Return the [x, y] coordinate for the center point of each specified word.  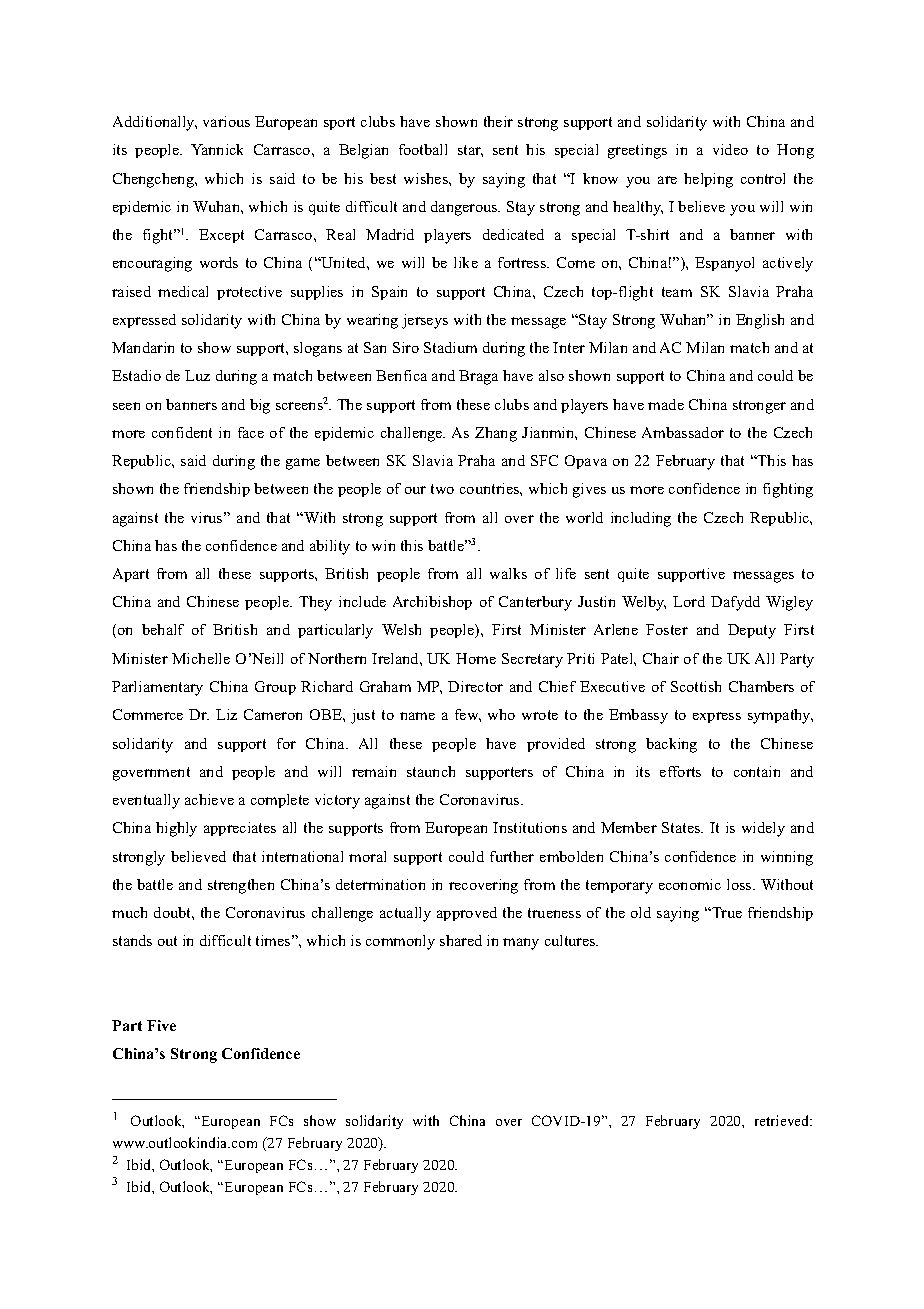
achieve [209, 799]
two [442, 489]
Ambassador [683, 432]
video [730, 149]
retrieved [783, 1120]
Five [161, 1025]
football [423, 149]
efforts [680, 771]
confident [182, 432]
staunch [431, 771]
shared [461, 940]
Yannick [217, 149]
